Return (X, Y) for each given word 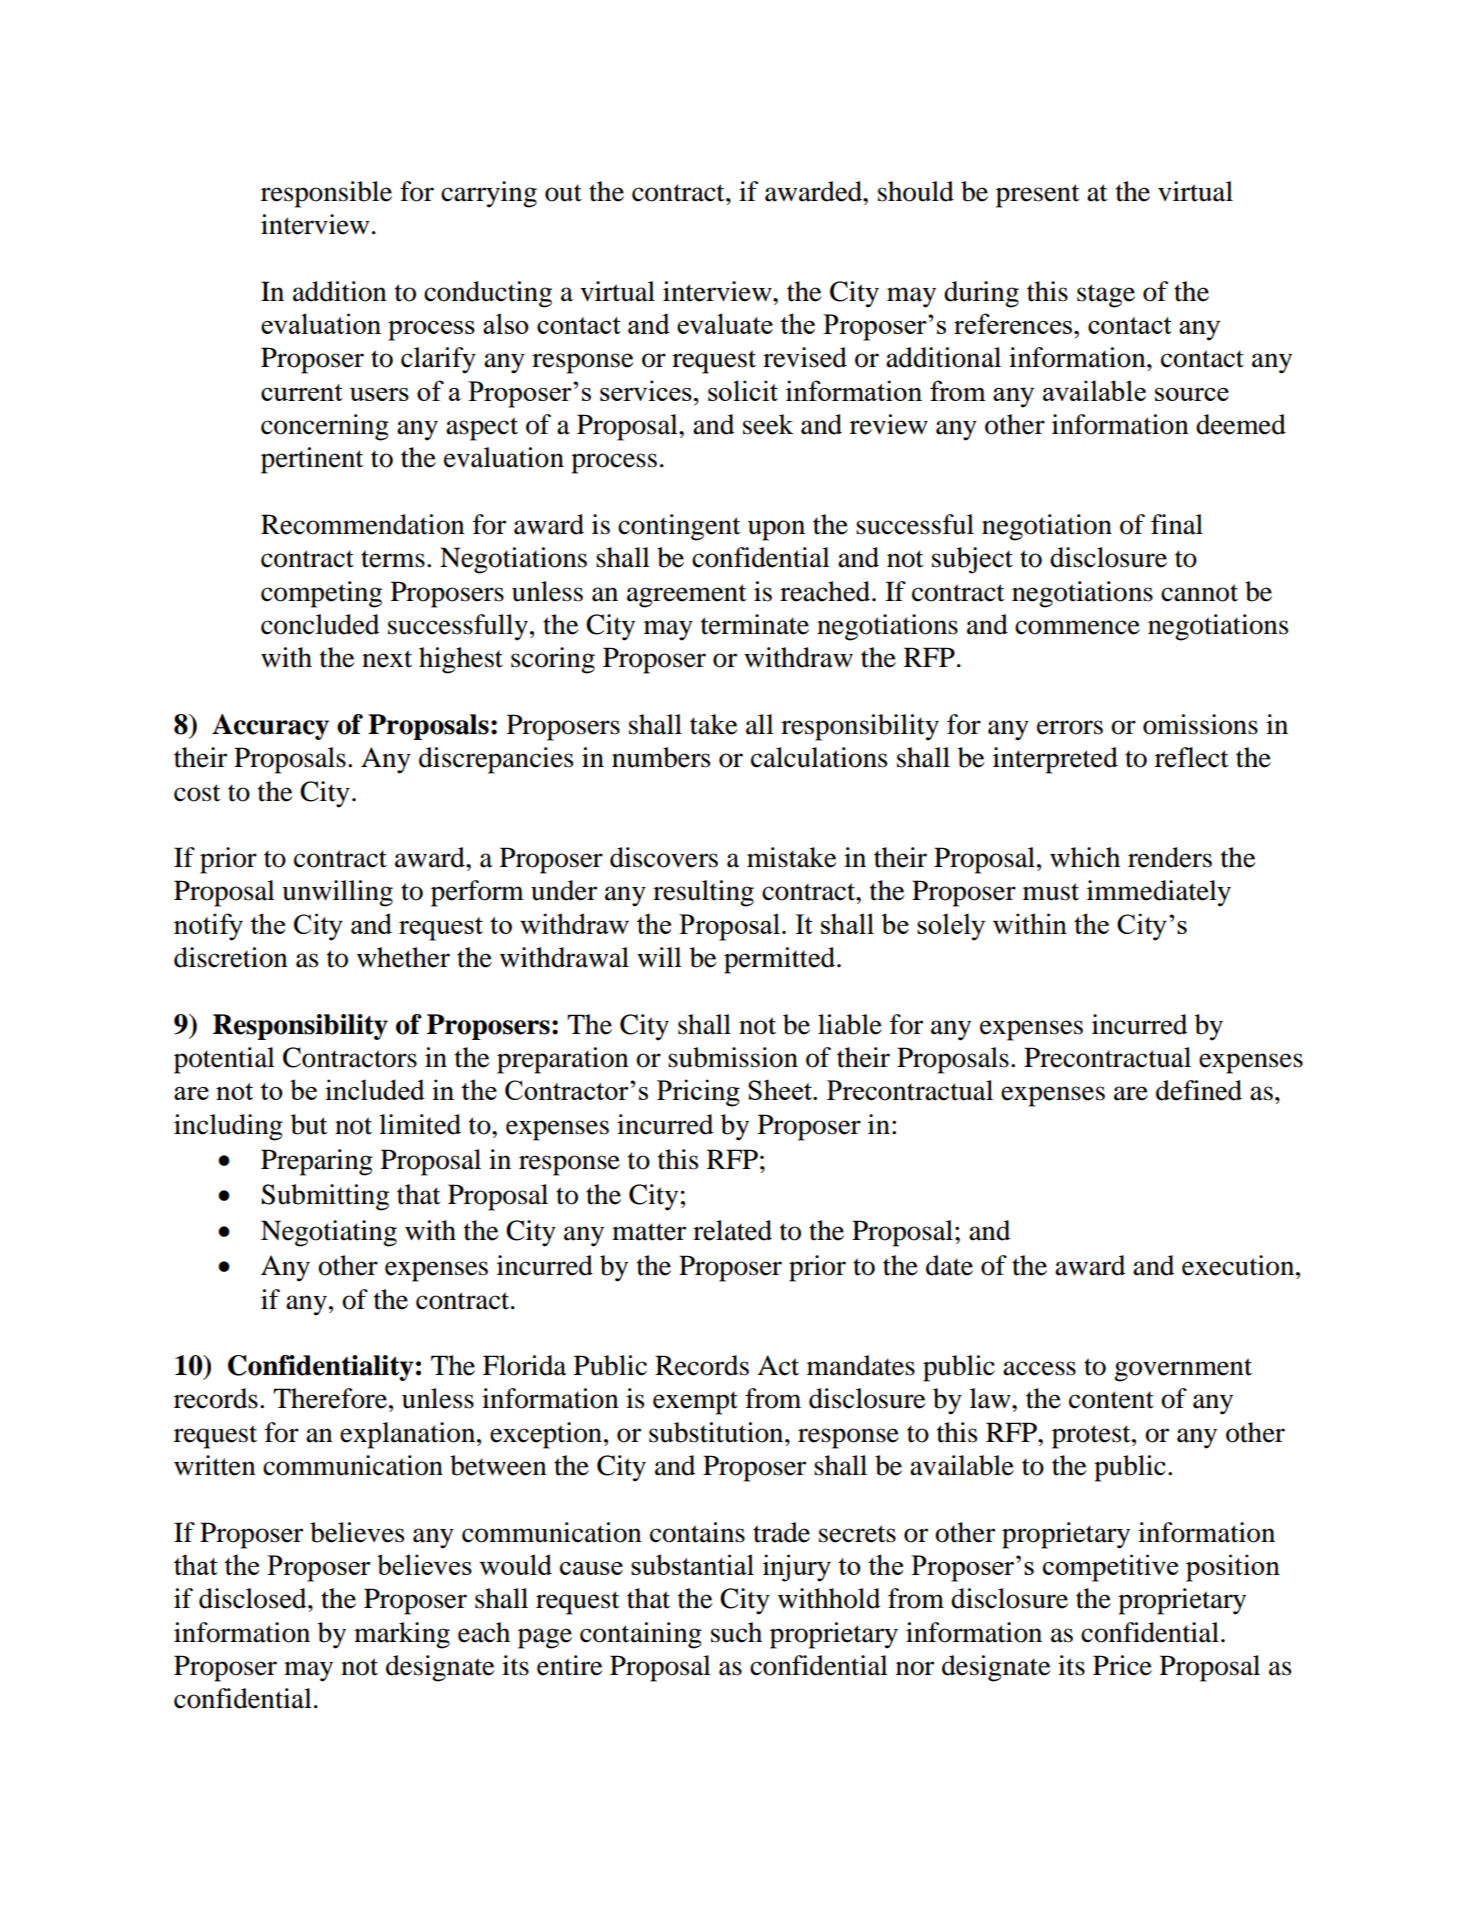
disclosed (254, 1598)
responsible (326, 194)
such (736, 1632)
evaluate (725, 323)
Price (1122, 1665)
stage (1106, 296)
